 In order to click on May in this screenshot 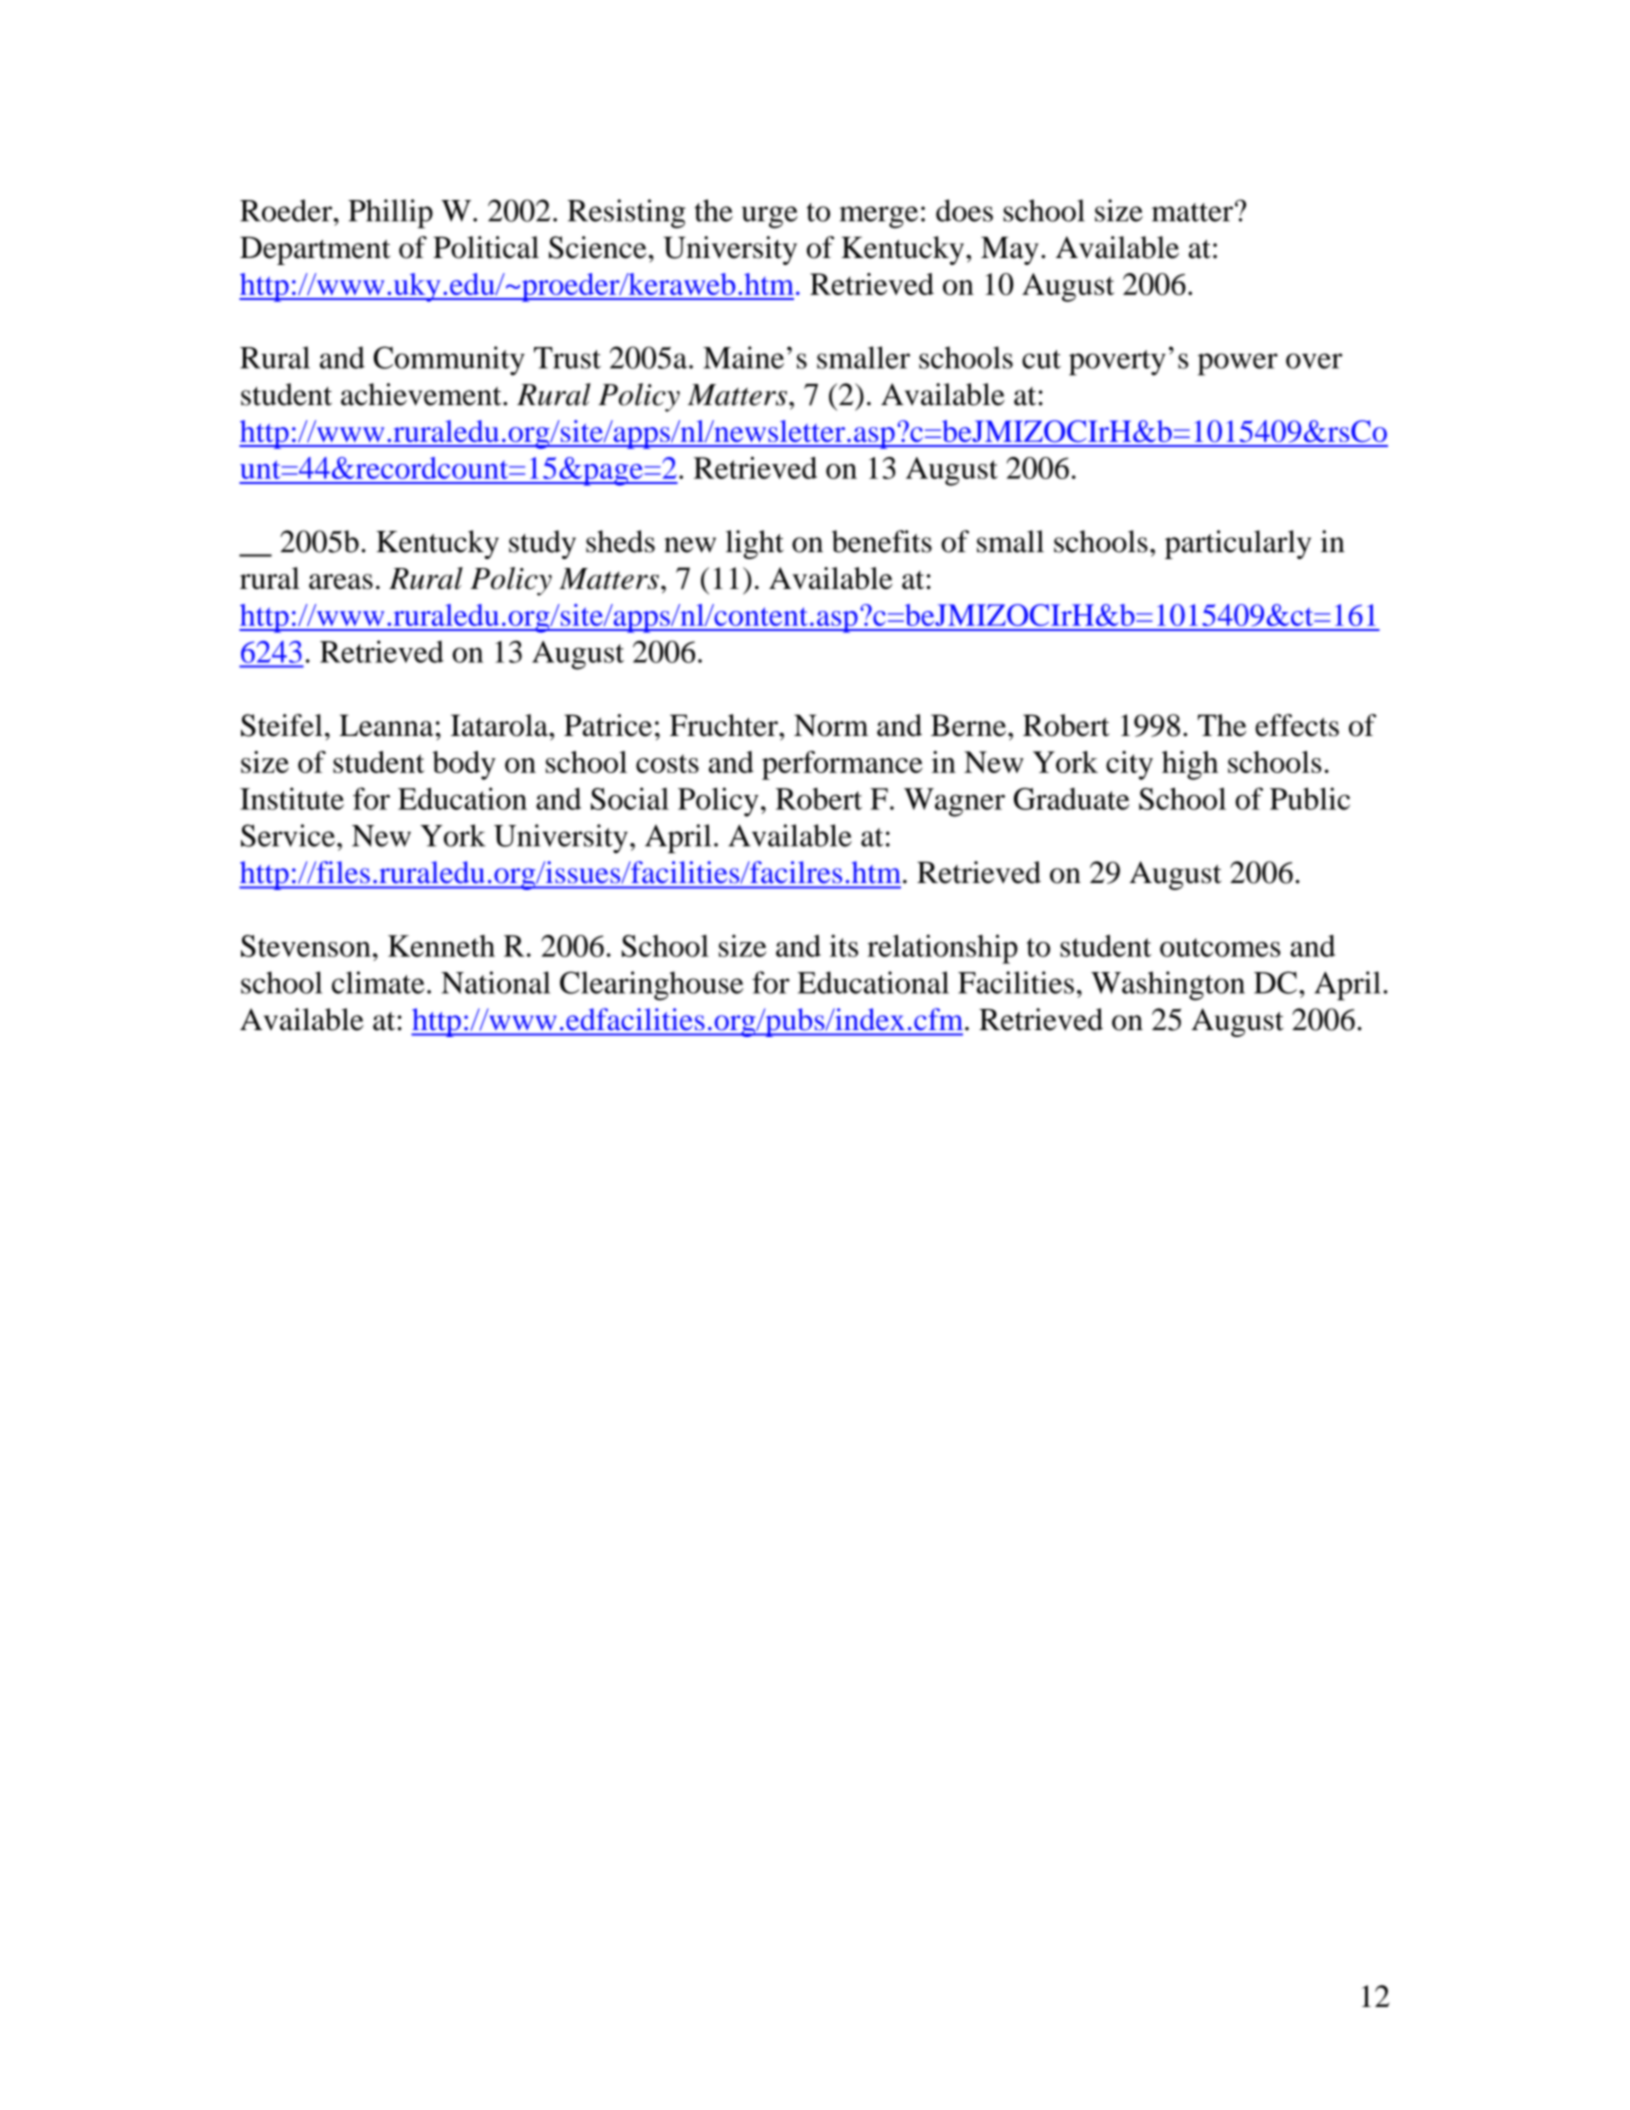, I will do `click(1010, 251)`.
